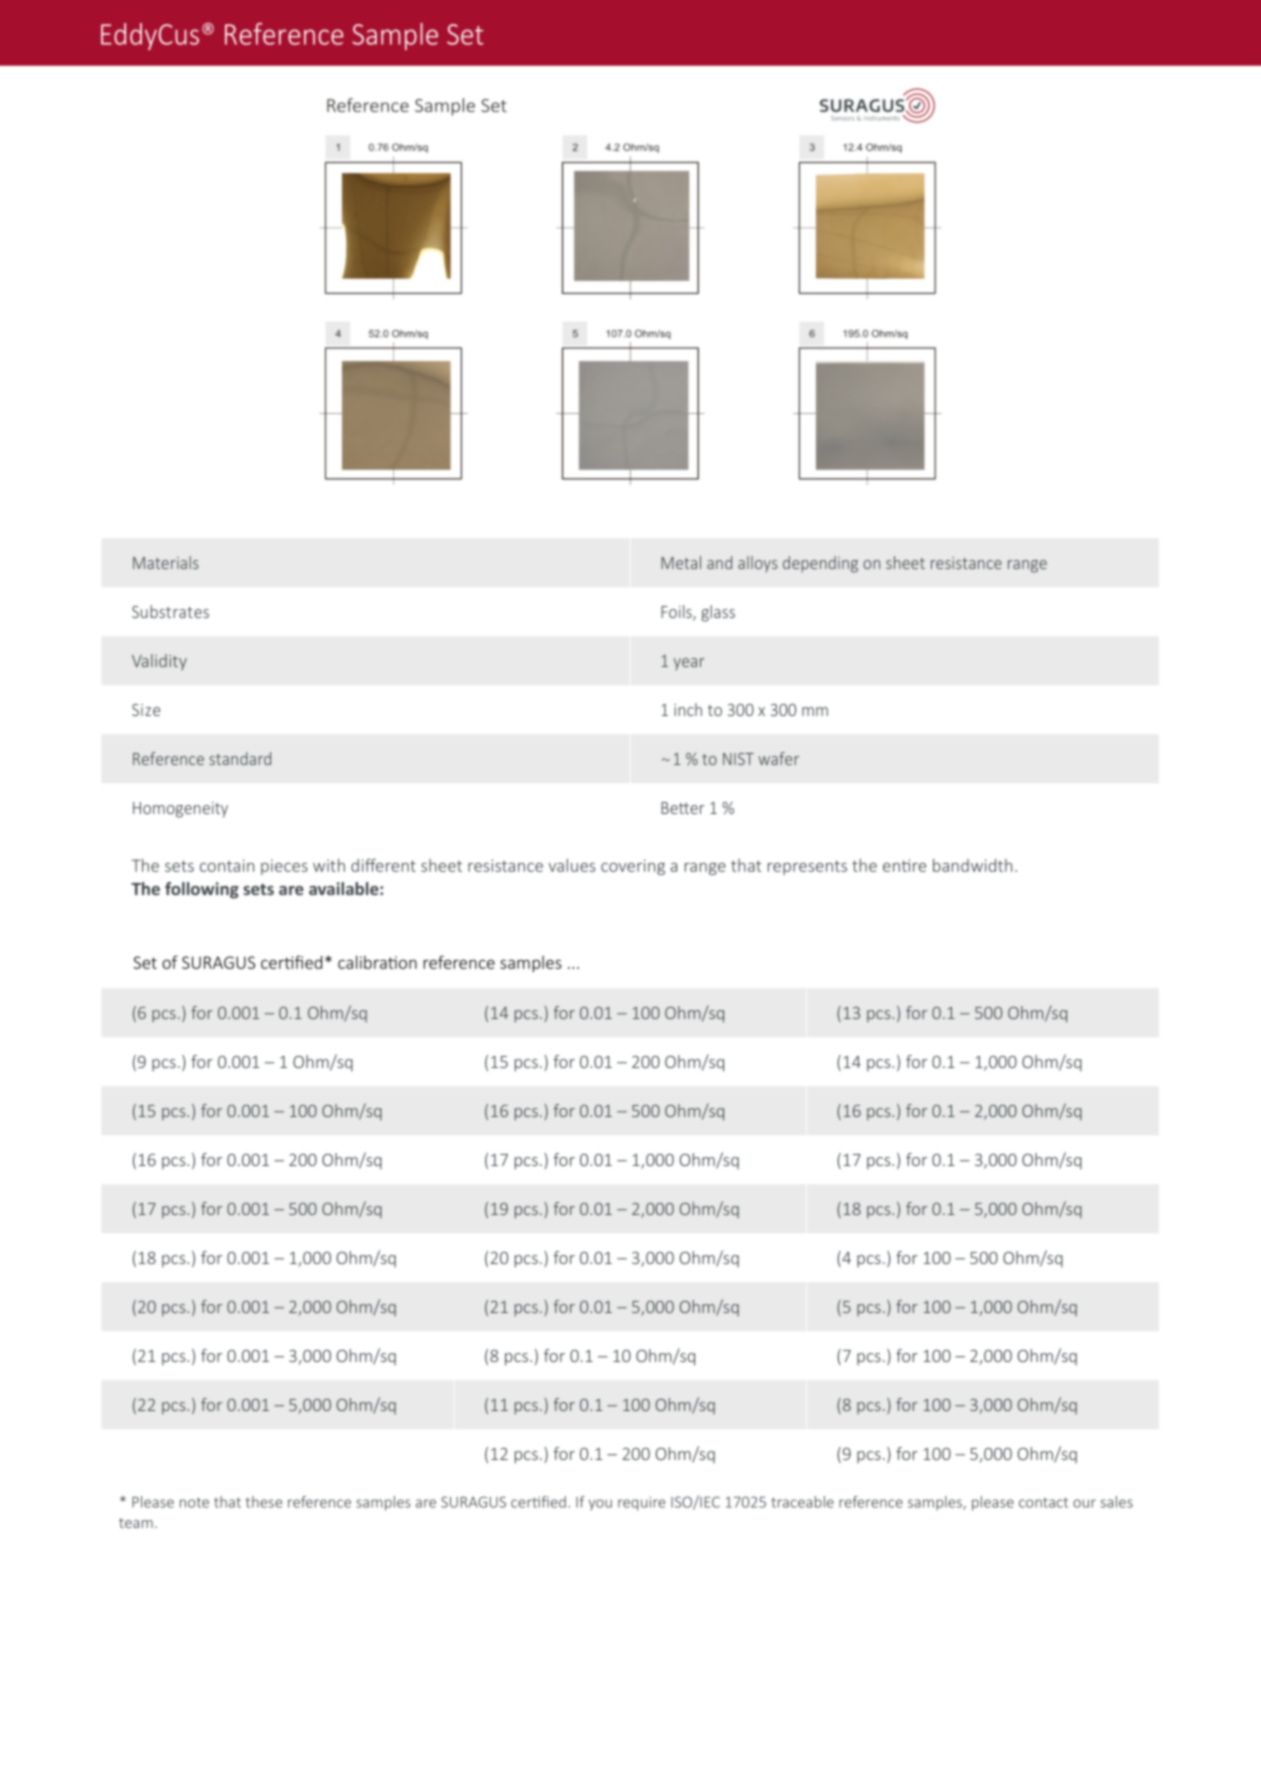 The height and width of the screenshot is (1783, 1261). I want to click on these, so click(264, 1502).
